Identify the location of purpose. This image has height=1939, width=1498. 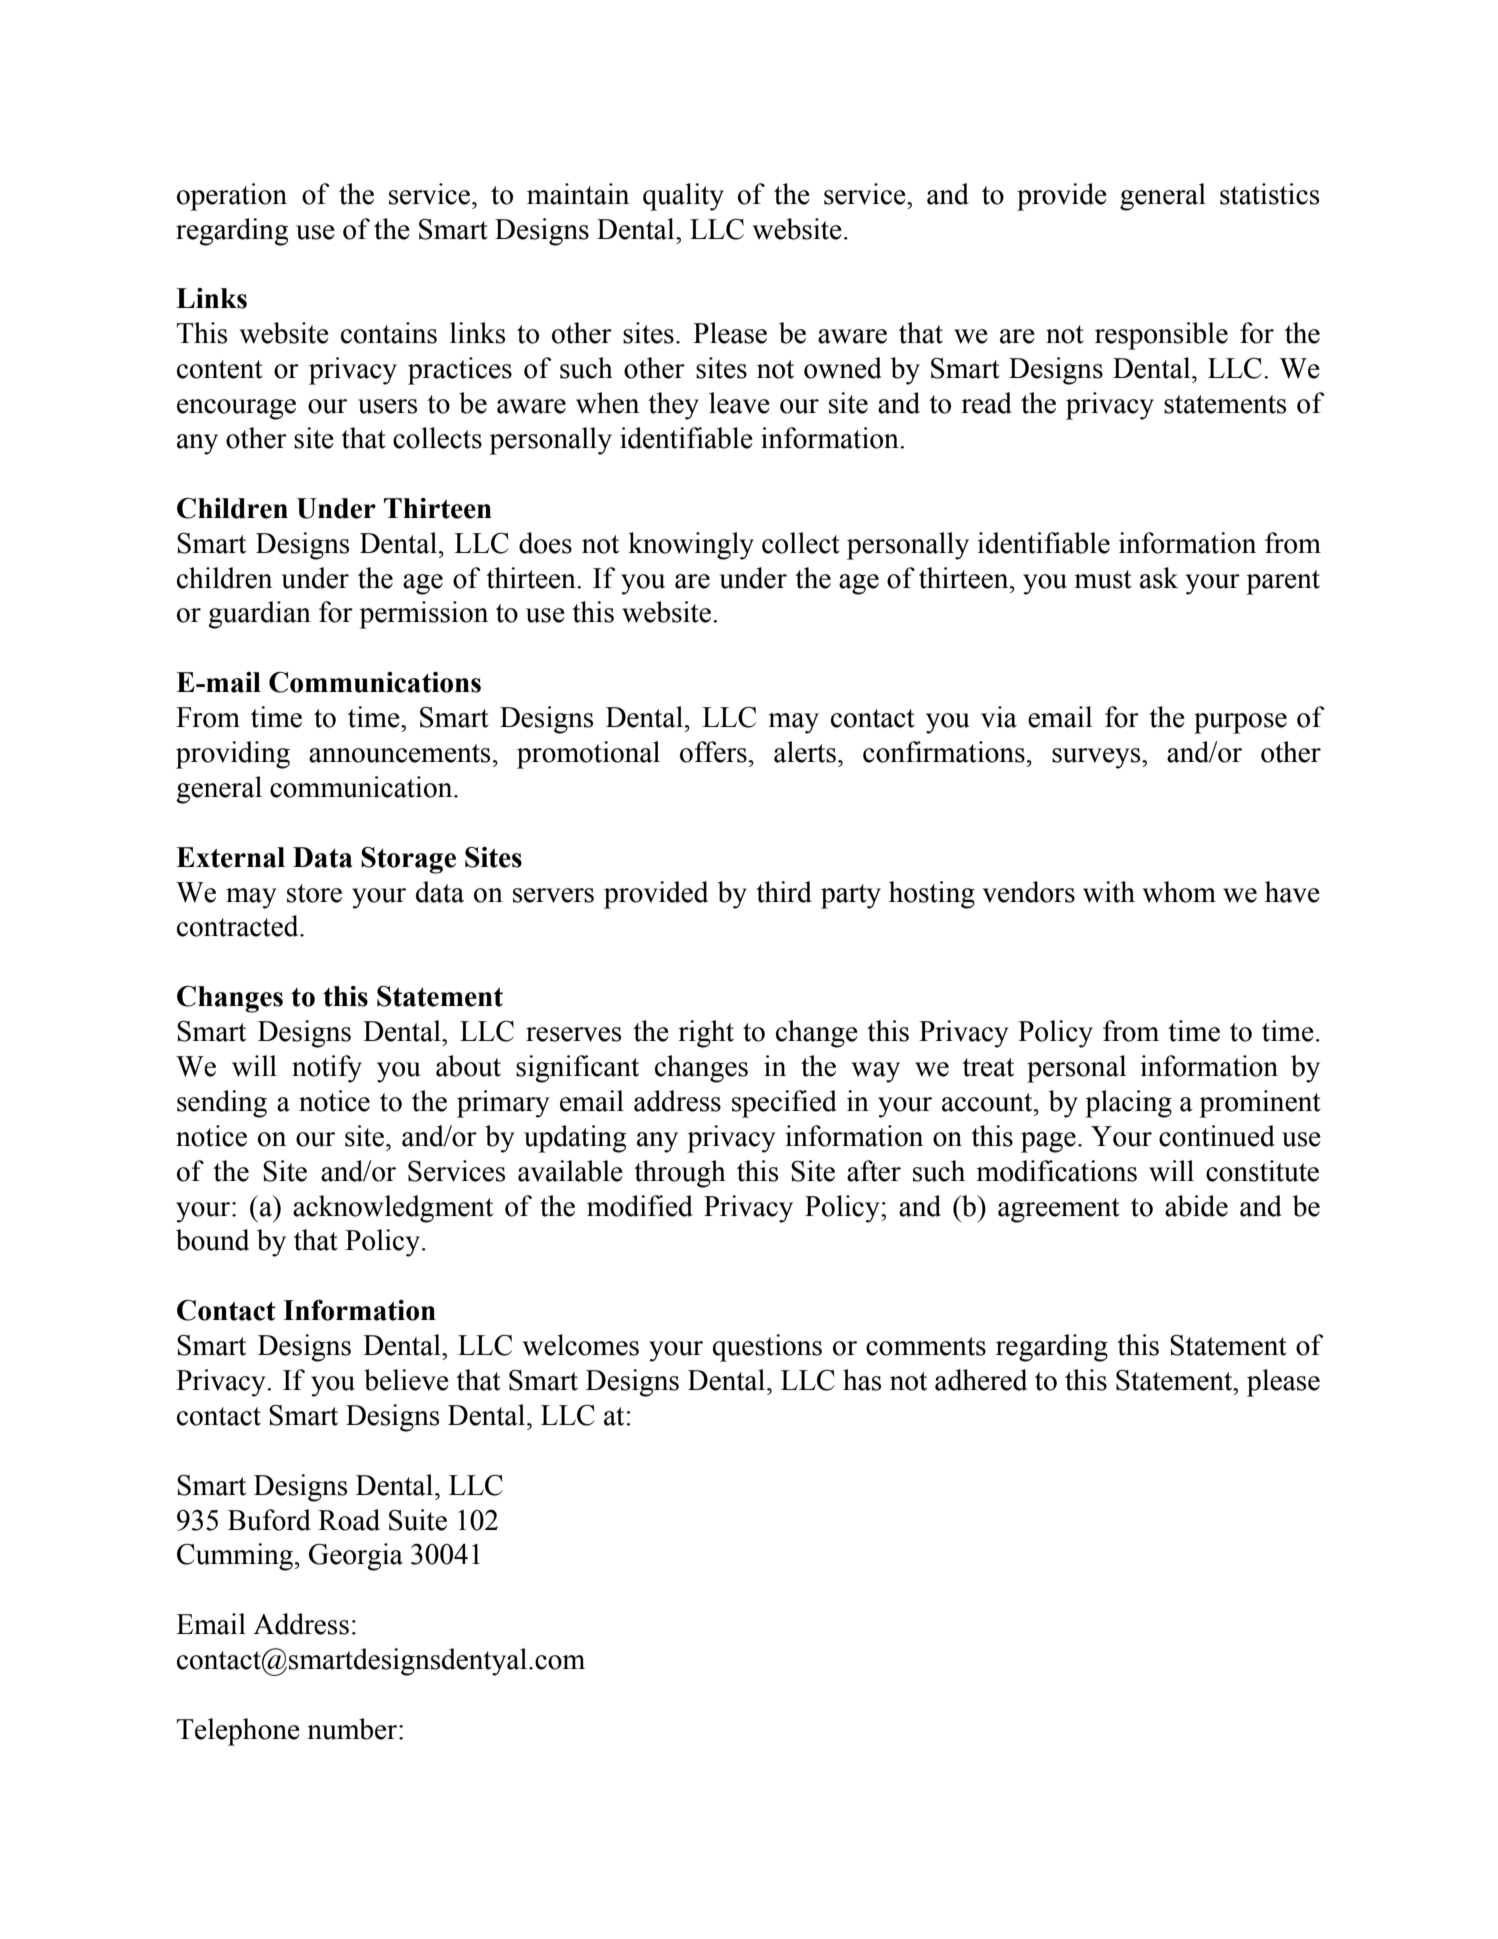
(1240, 723).
